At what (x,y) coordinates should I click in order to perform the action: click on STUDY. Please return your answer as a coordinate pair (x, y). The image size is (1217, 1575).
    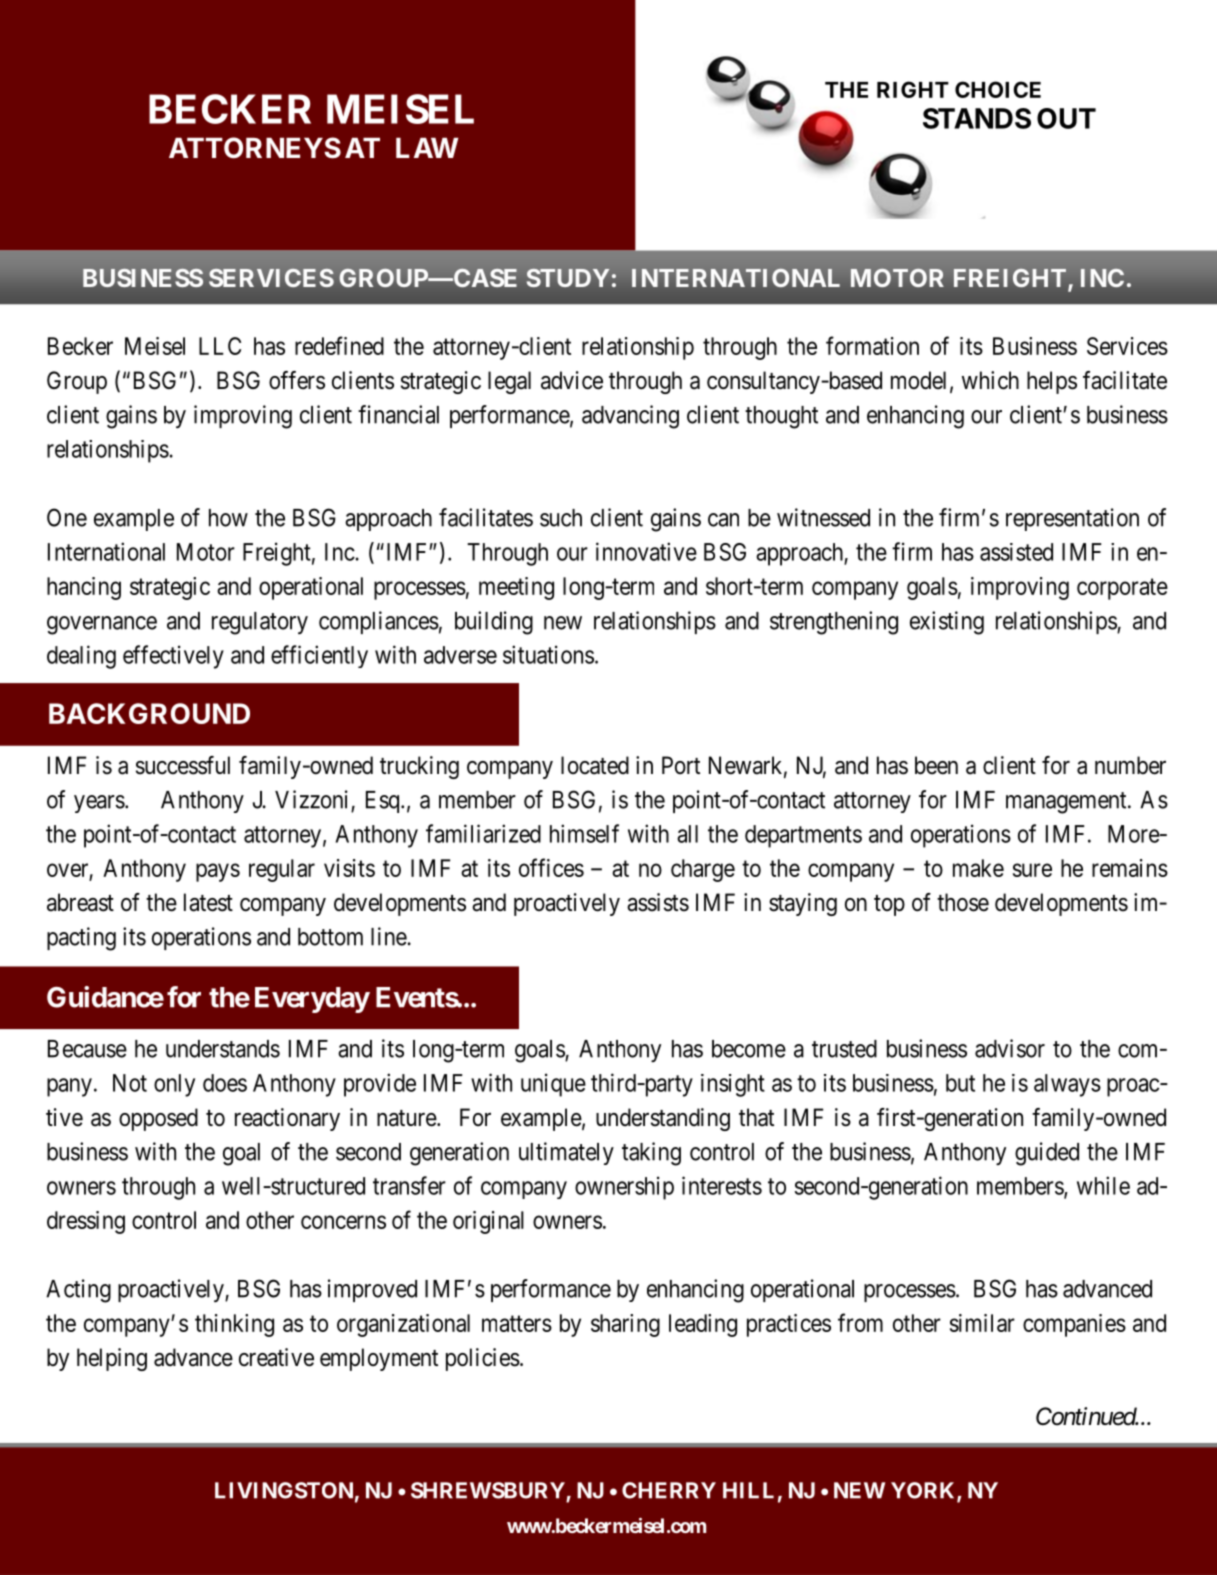
    Looking at the image, I should click on (568, 277).
